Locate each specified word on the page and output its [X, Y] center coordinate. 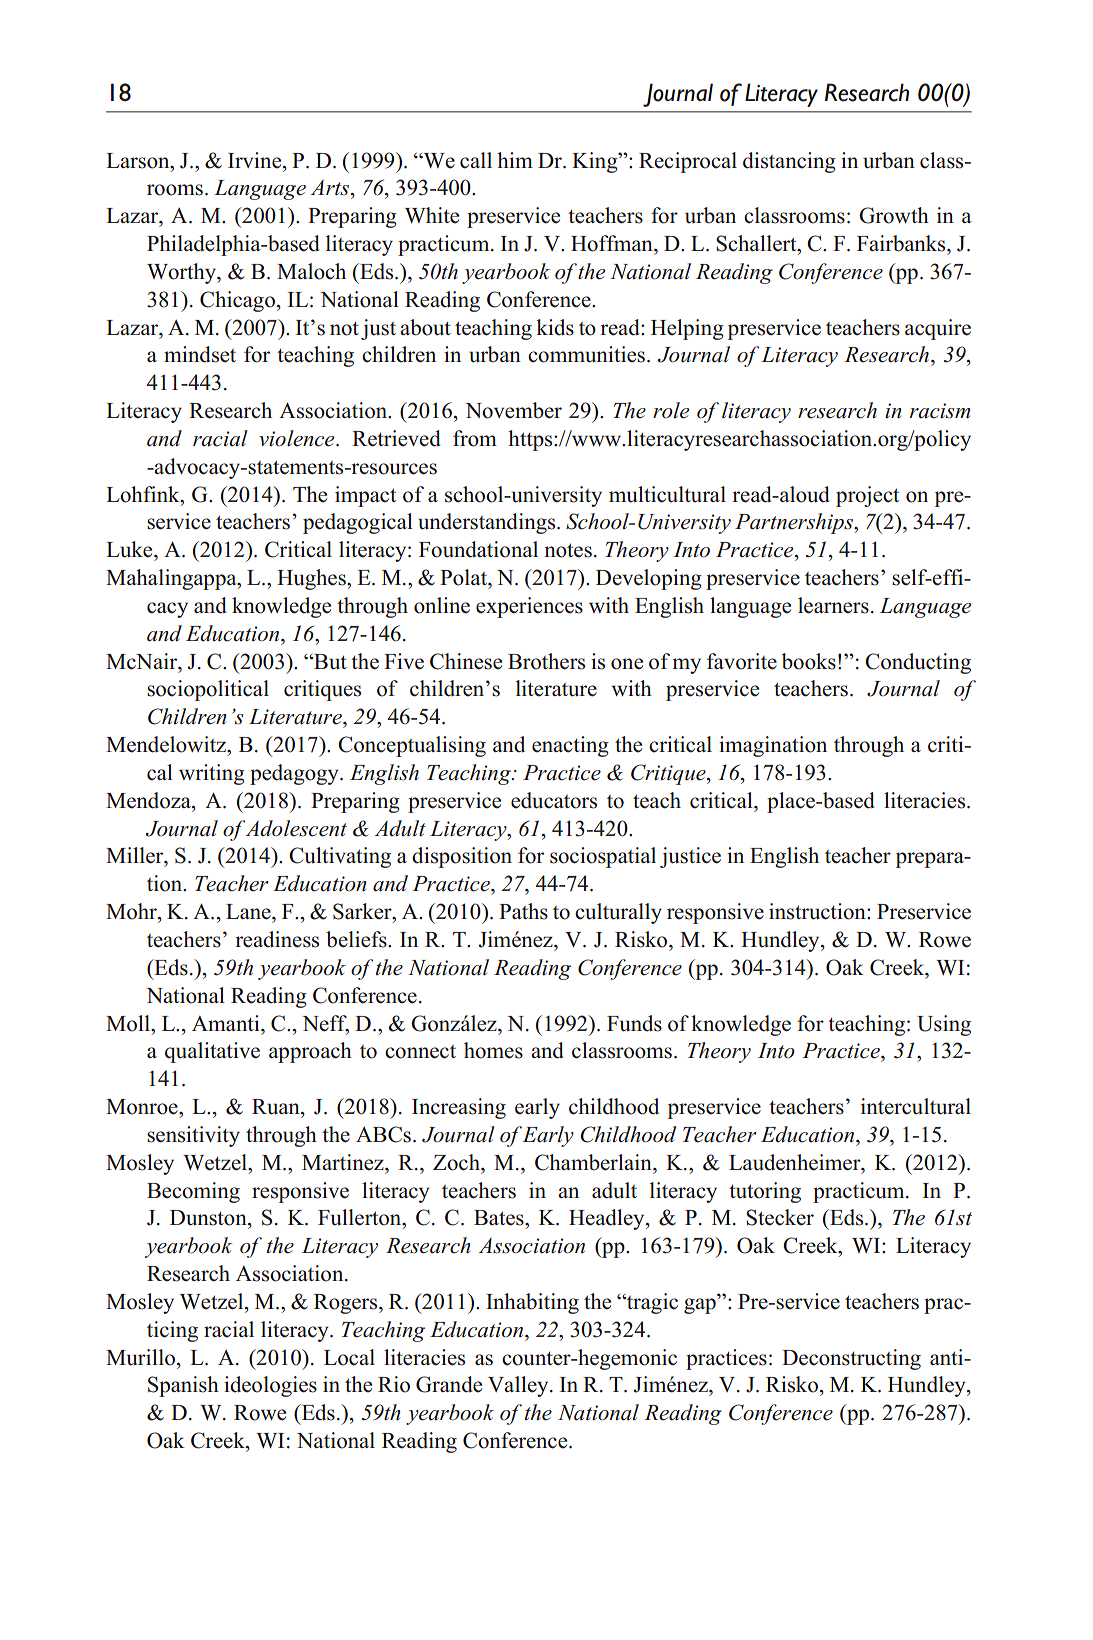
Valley [519, 1386]
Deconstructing [851, 1359]
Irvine [256, 160]
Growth [894, 215]
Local [349, 1357]
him [515, 160]
